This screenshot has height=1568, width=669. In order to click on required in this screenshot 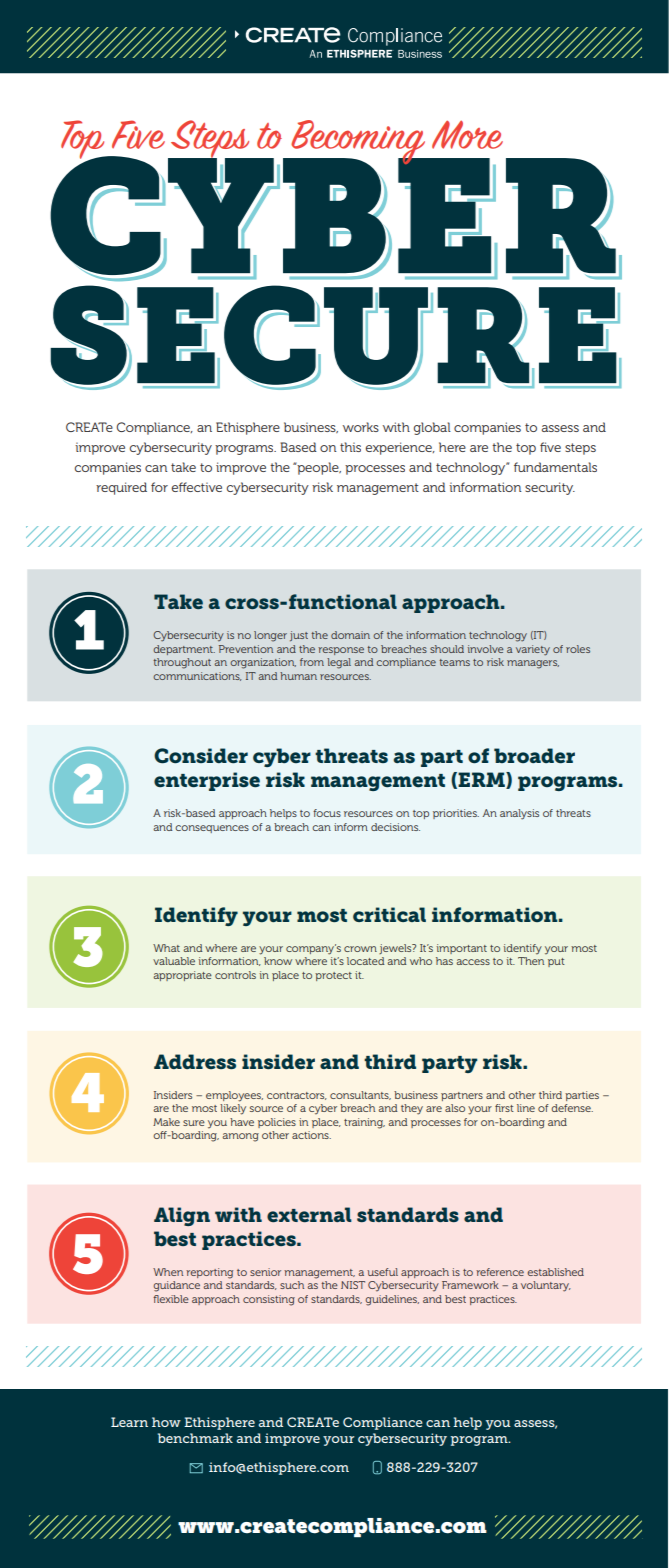, I will do `click(121, 488)`.
